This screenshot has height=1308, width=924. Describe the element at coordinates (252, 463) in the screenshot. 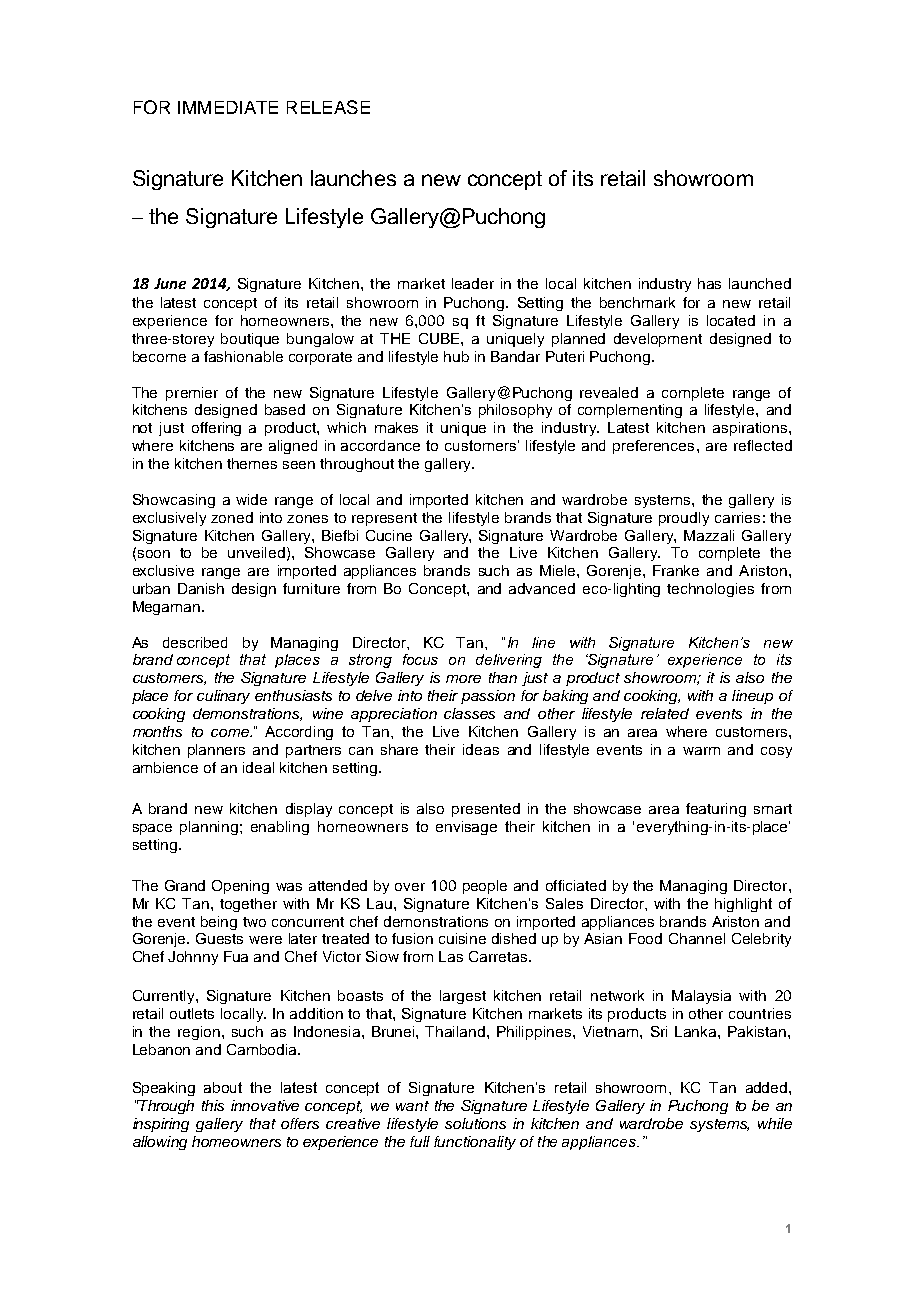

I see `themes` at that location.
